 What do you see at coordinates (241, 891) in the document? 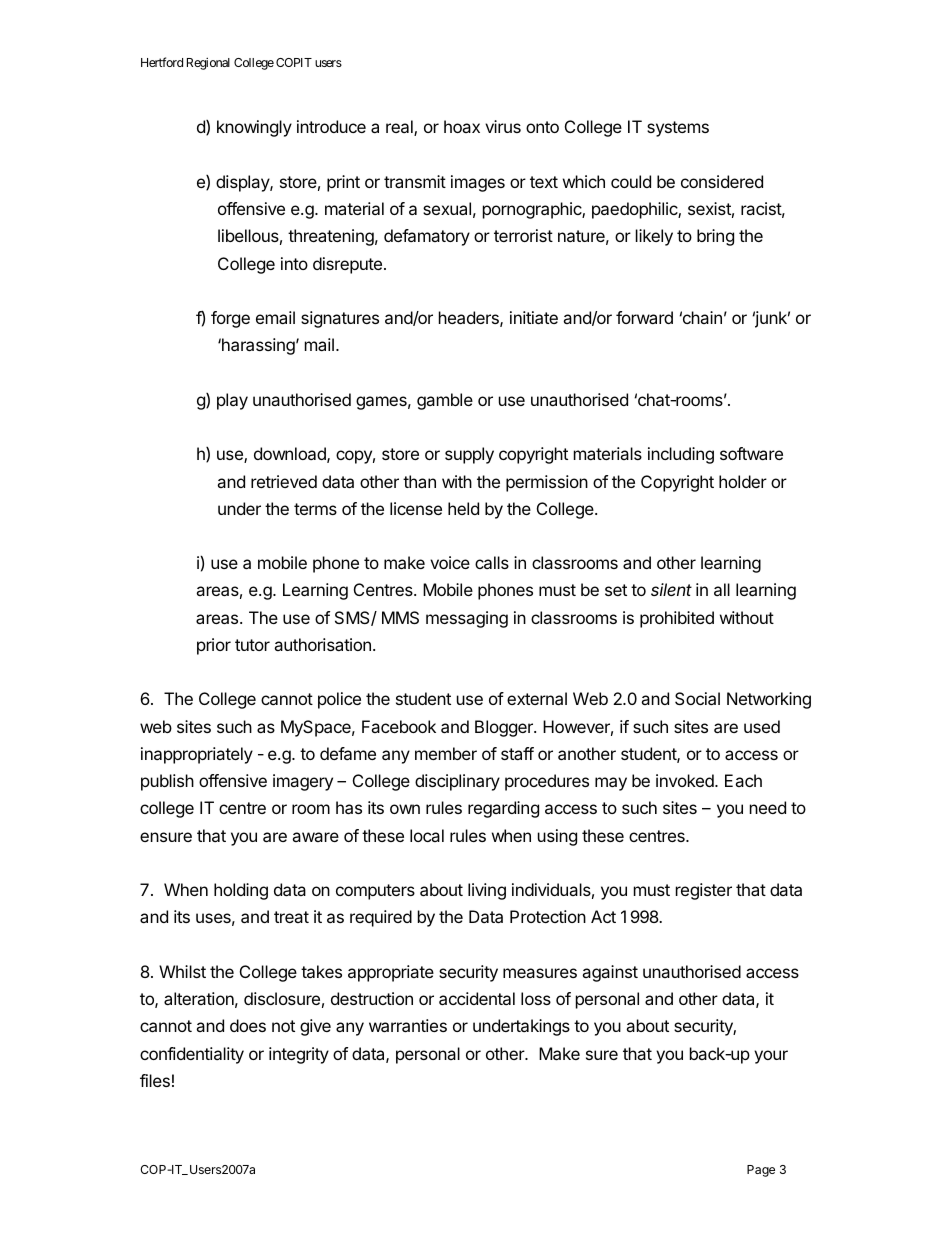
I see `holding` at bounding box center [241, 891].
